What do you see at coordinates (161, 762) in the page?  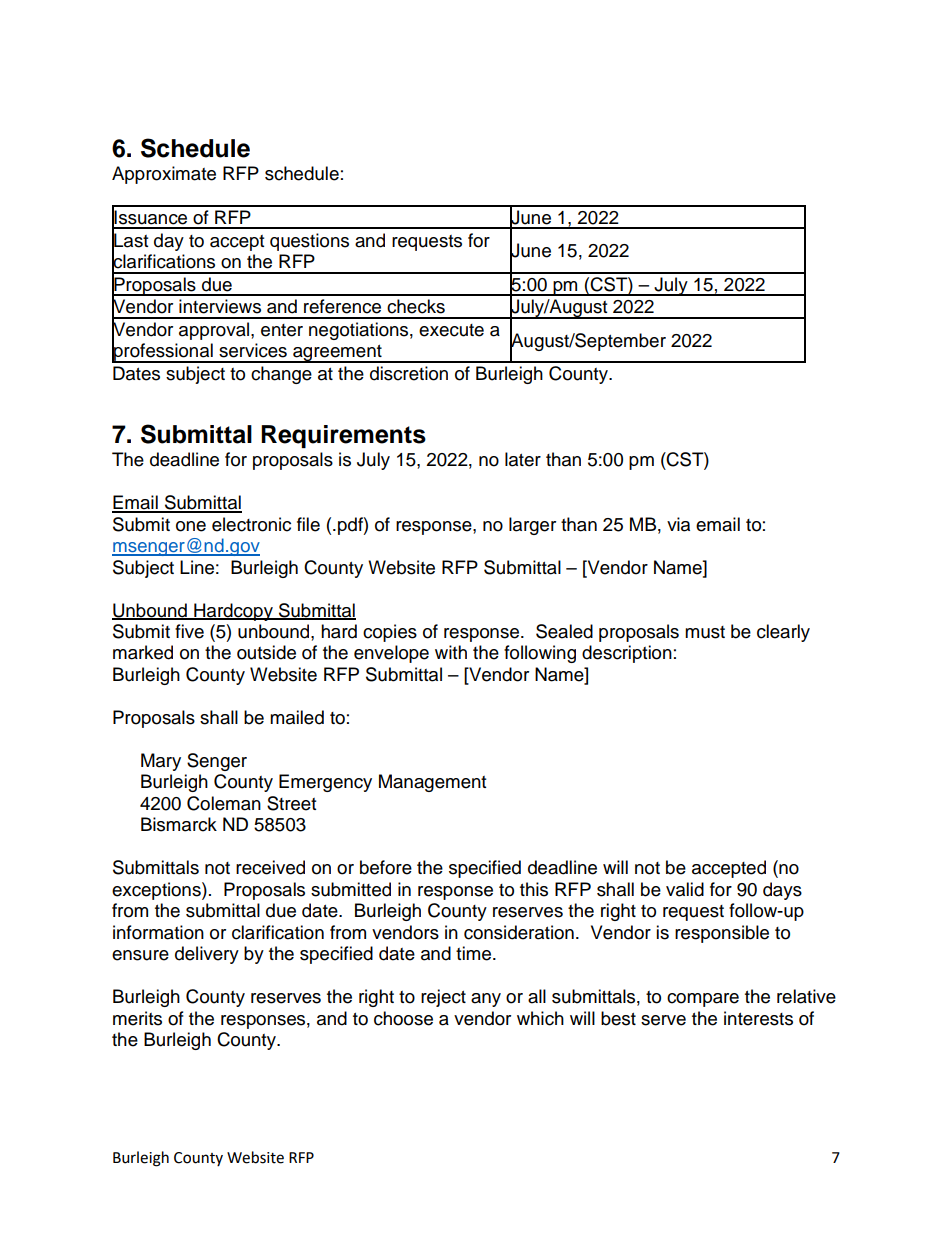 I see `Mary` at bounding box center [161, 762].
